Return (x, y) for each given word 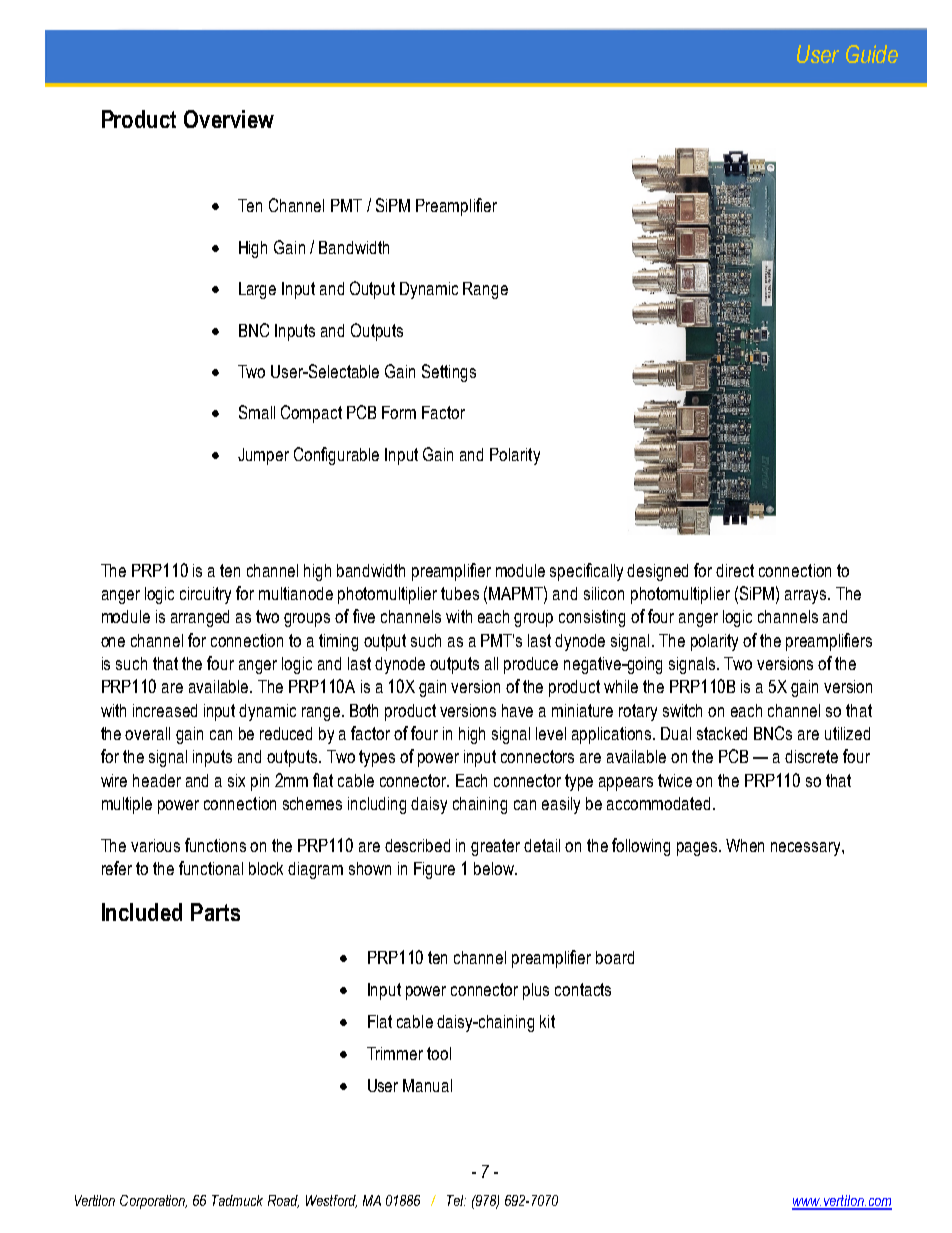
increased (165, 710)
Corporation (153, 1202)
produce (531, 665)
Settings (449, 373)
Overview (229, 119)
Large (257, 290)
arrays (807, 597)
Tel (456, 1200)
